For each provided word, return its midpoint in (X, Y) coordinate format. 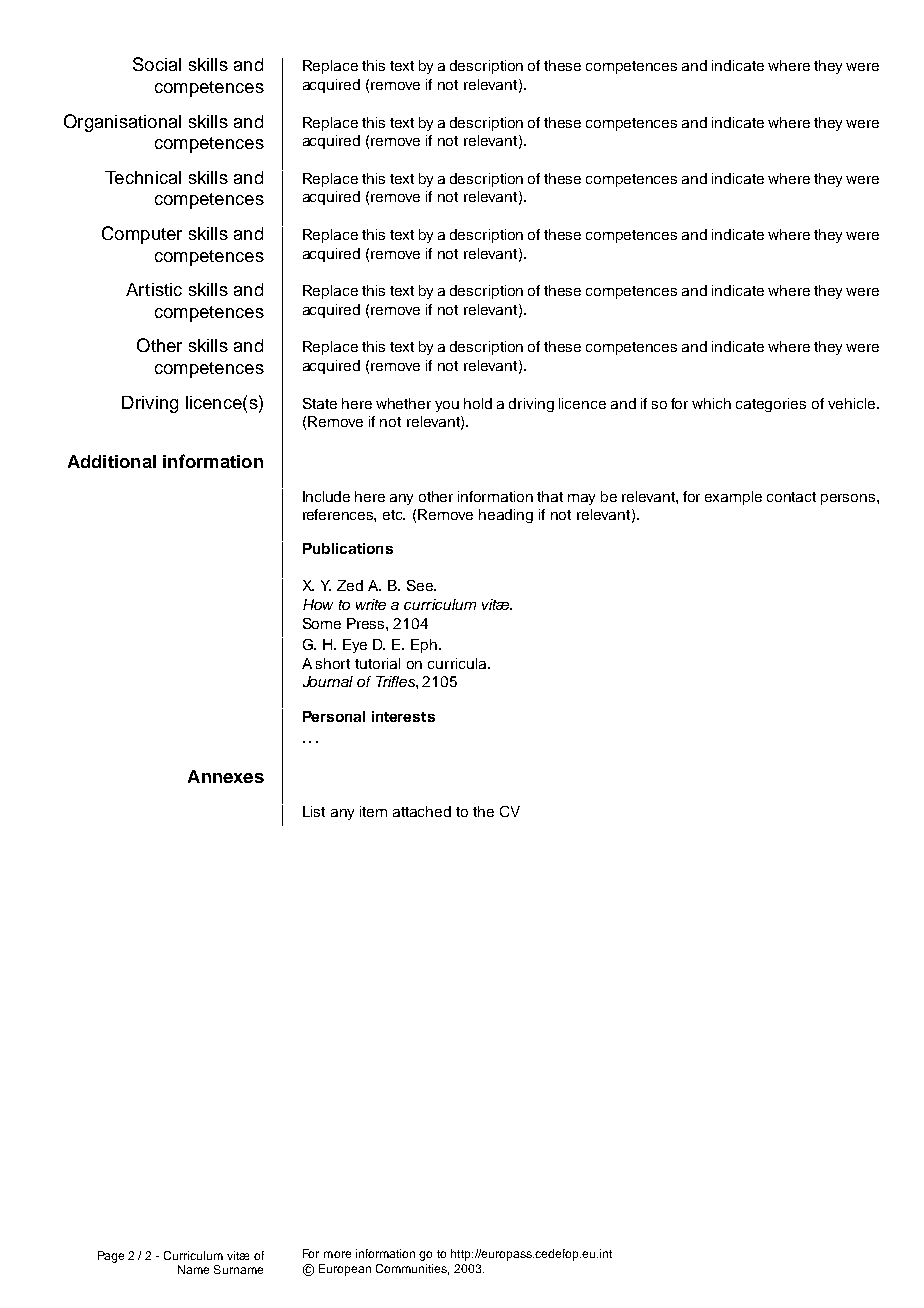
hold (478, 403)
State (320, 403)
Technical (143, 177)
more (337, 1254)
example (733, 498)
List (314, 811)
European (345, 1270)
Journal (328, 681)
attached (422, 811)
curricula (458, 663)
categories (771, 405)
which (711, 403)
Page (111, 1257)
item (373, 811)
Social (157, 64)
